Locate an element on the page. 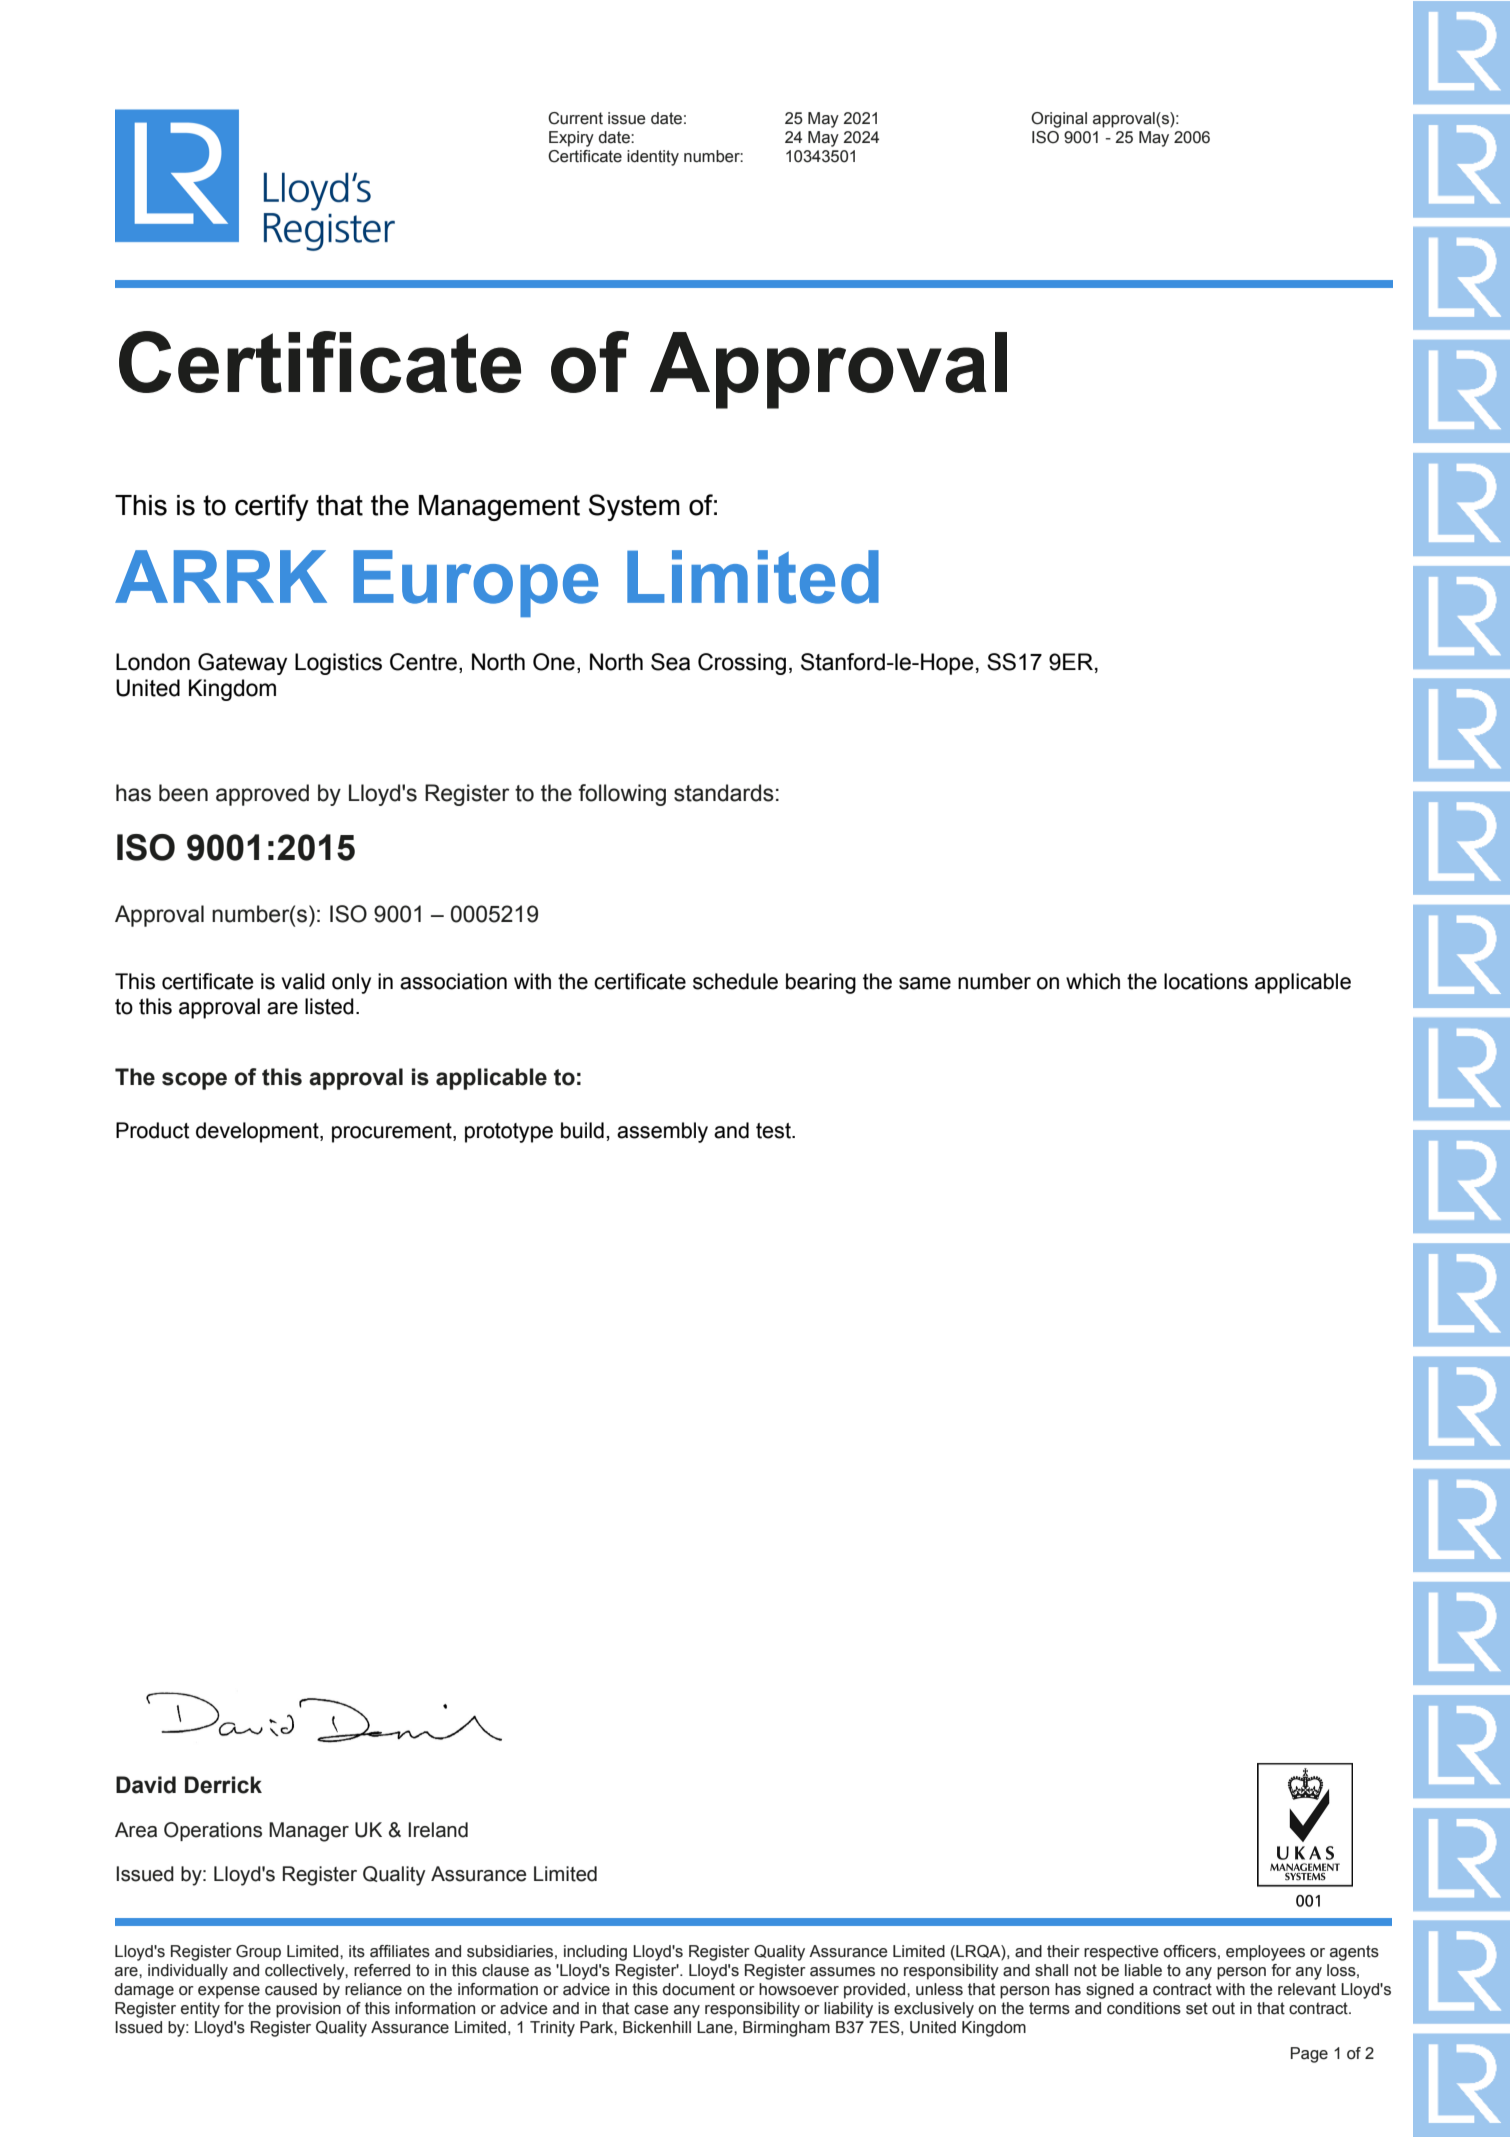  Current is located at coordinates (575, 118).
